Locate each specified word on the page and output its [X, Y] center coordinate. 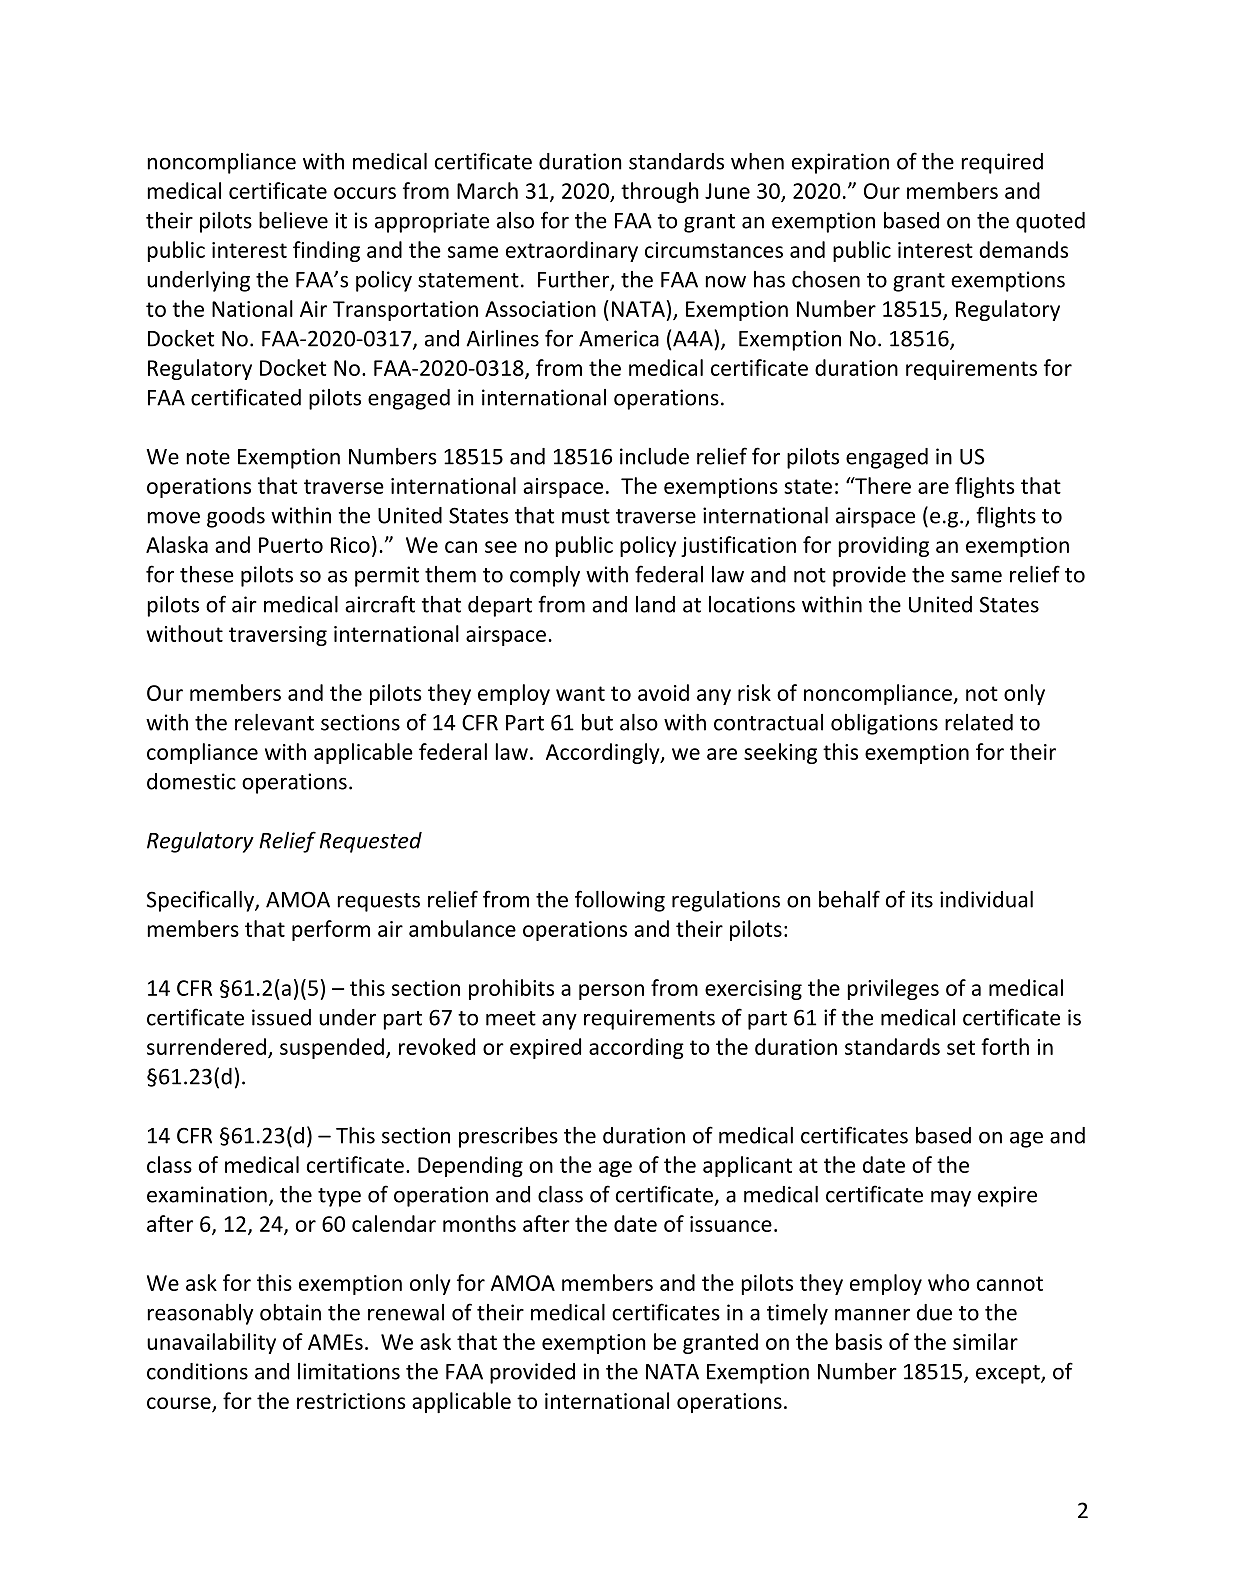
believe [293, 220]
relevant [274, 722]
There [882, 485]
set [961, 1047]
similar [985, 1341]
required [1002, 163]
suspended [332, 1048]
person [611, 992]
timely [797, 1314]
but [597, 722]
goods [236, 517]
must [586, 516]
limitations [349, 1371]
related [979, 722]
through [660, 192]
